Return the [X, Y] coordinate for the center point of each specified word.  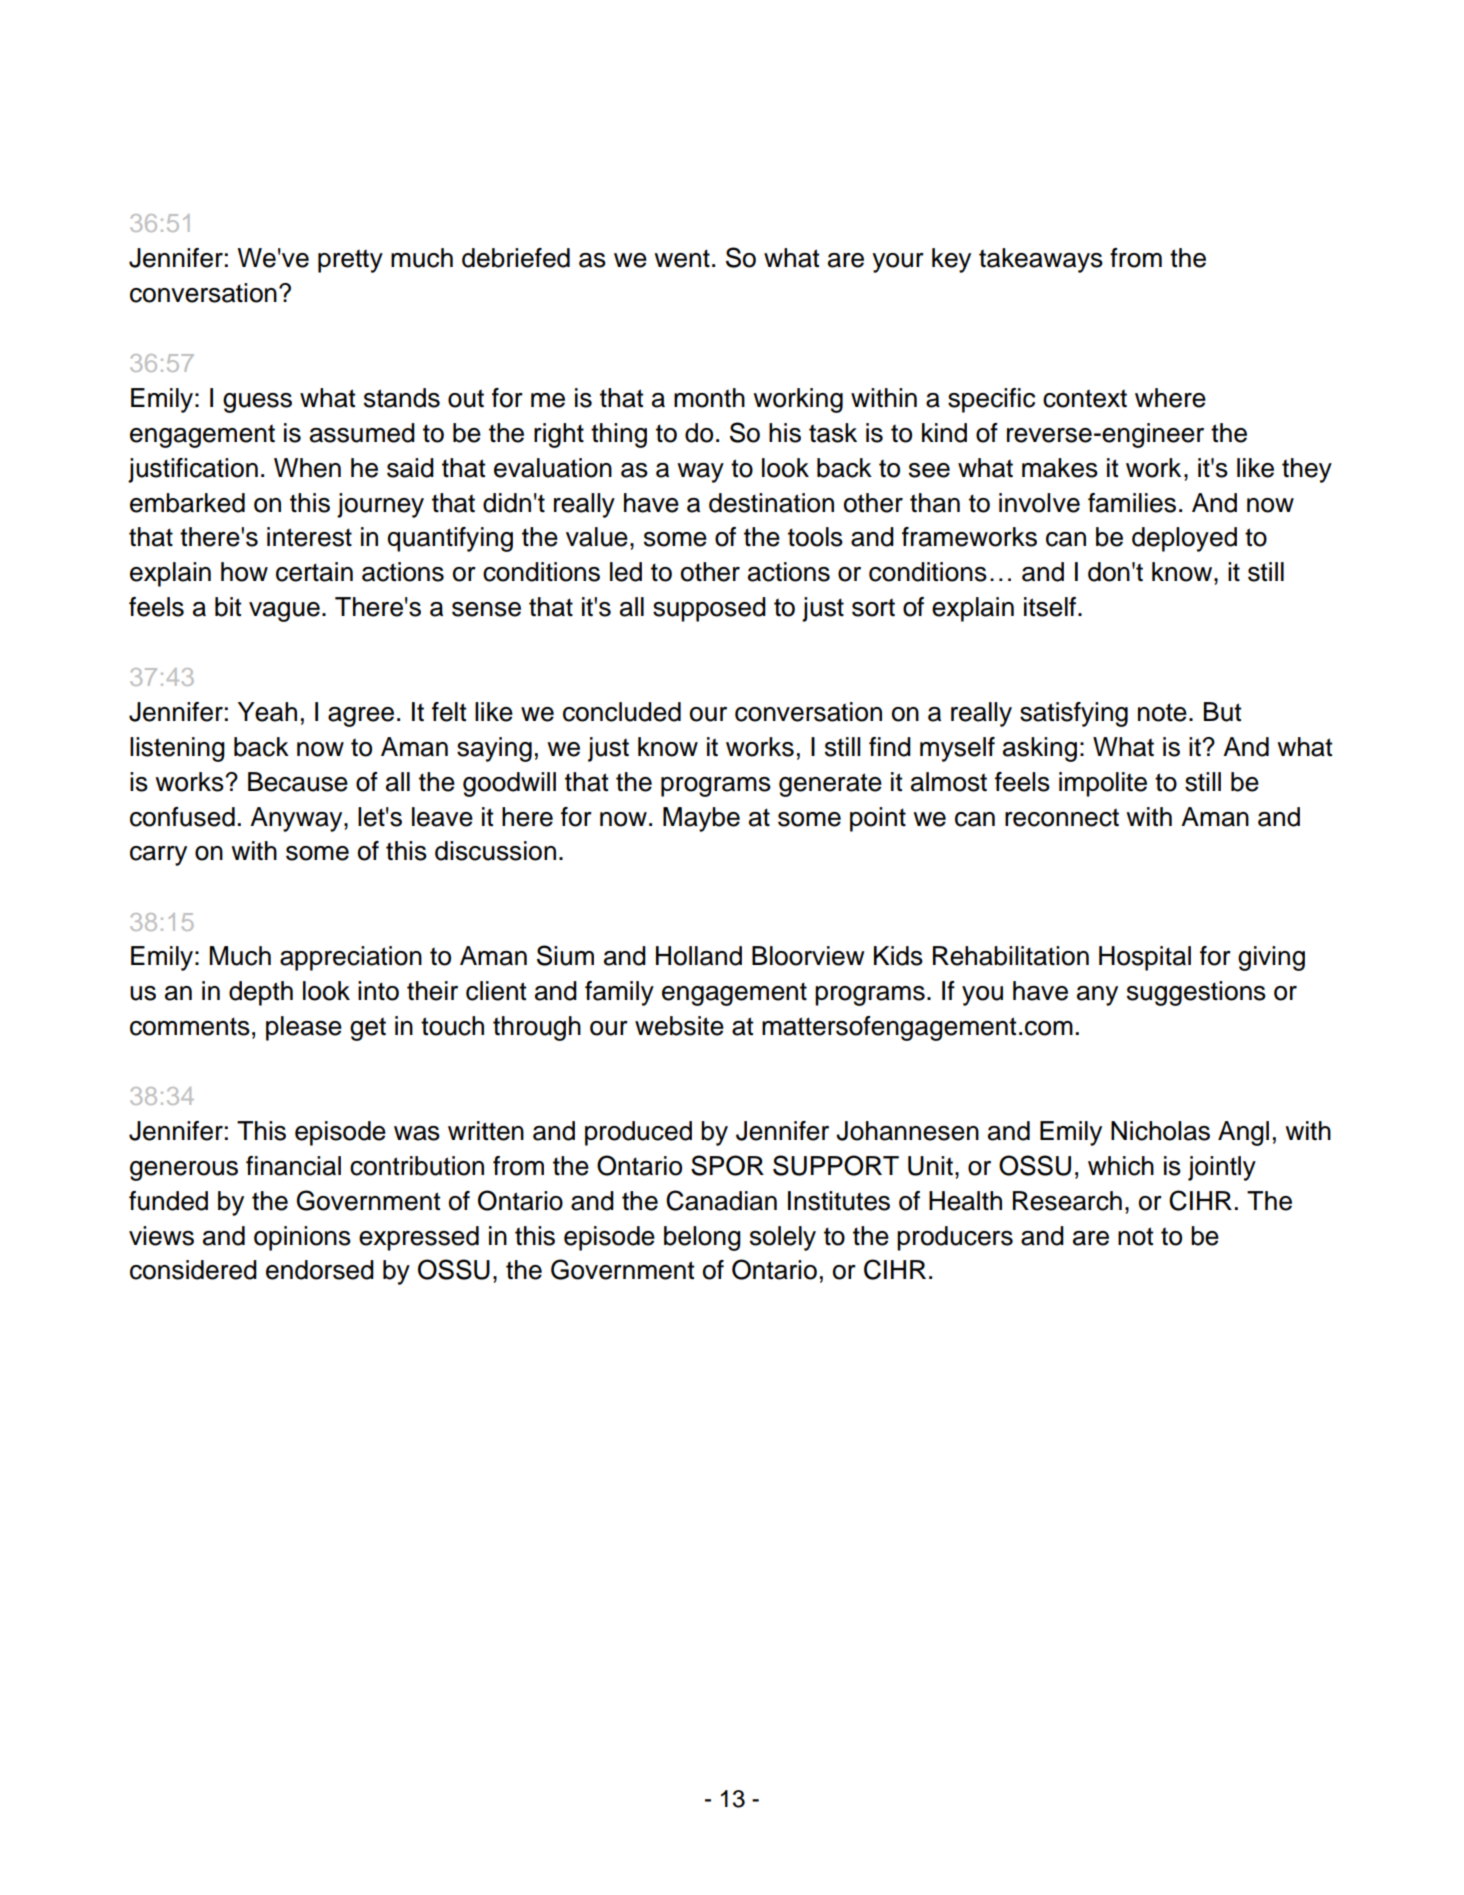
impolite [1103, 784]
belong [702, 1238]
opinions [302, 1238]
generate [830, 785]
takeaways [1041, 260]
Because [298, 782]
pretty [350, 261]
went [682, 258]
